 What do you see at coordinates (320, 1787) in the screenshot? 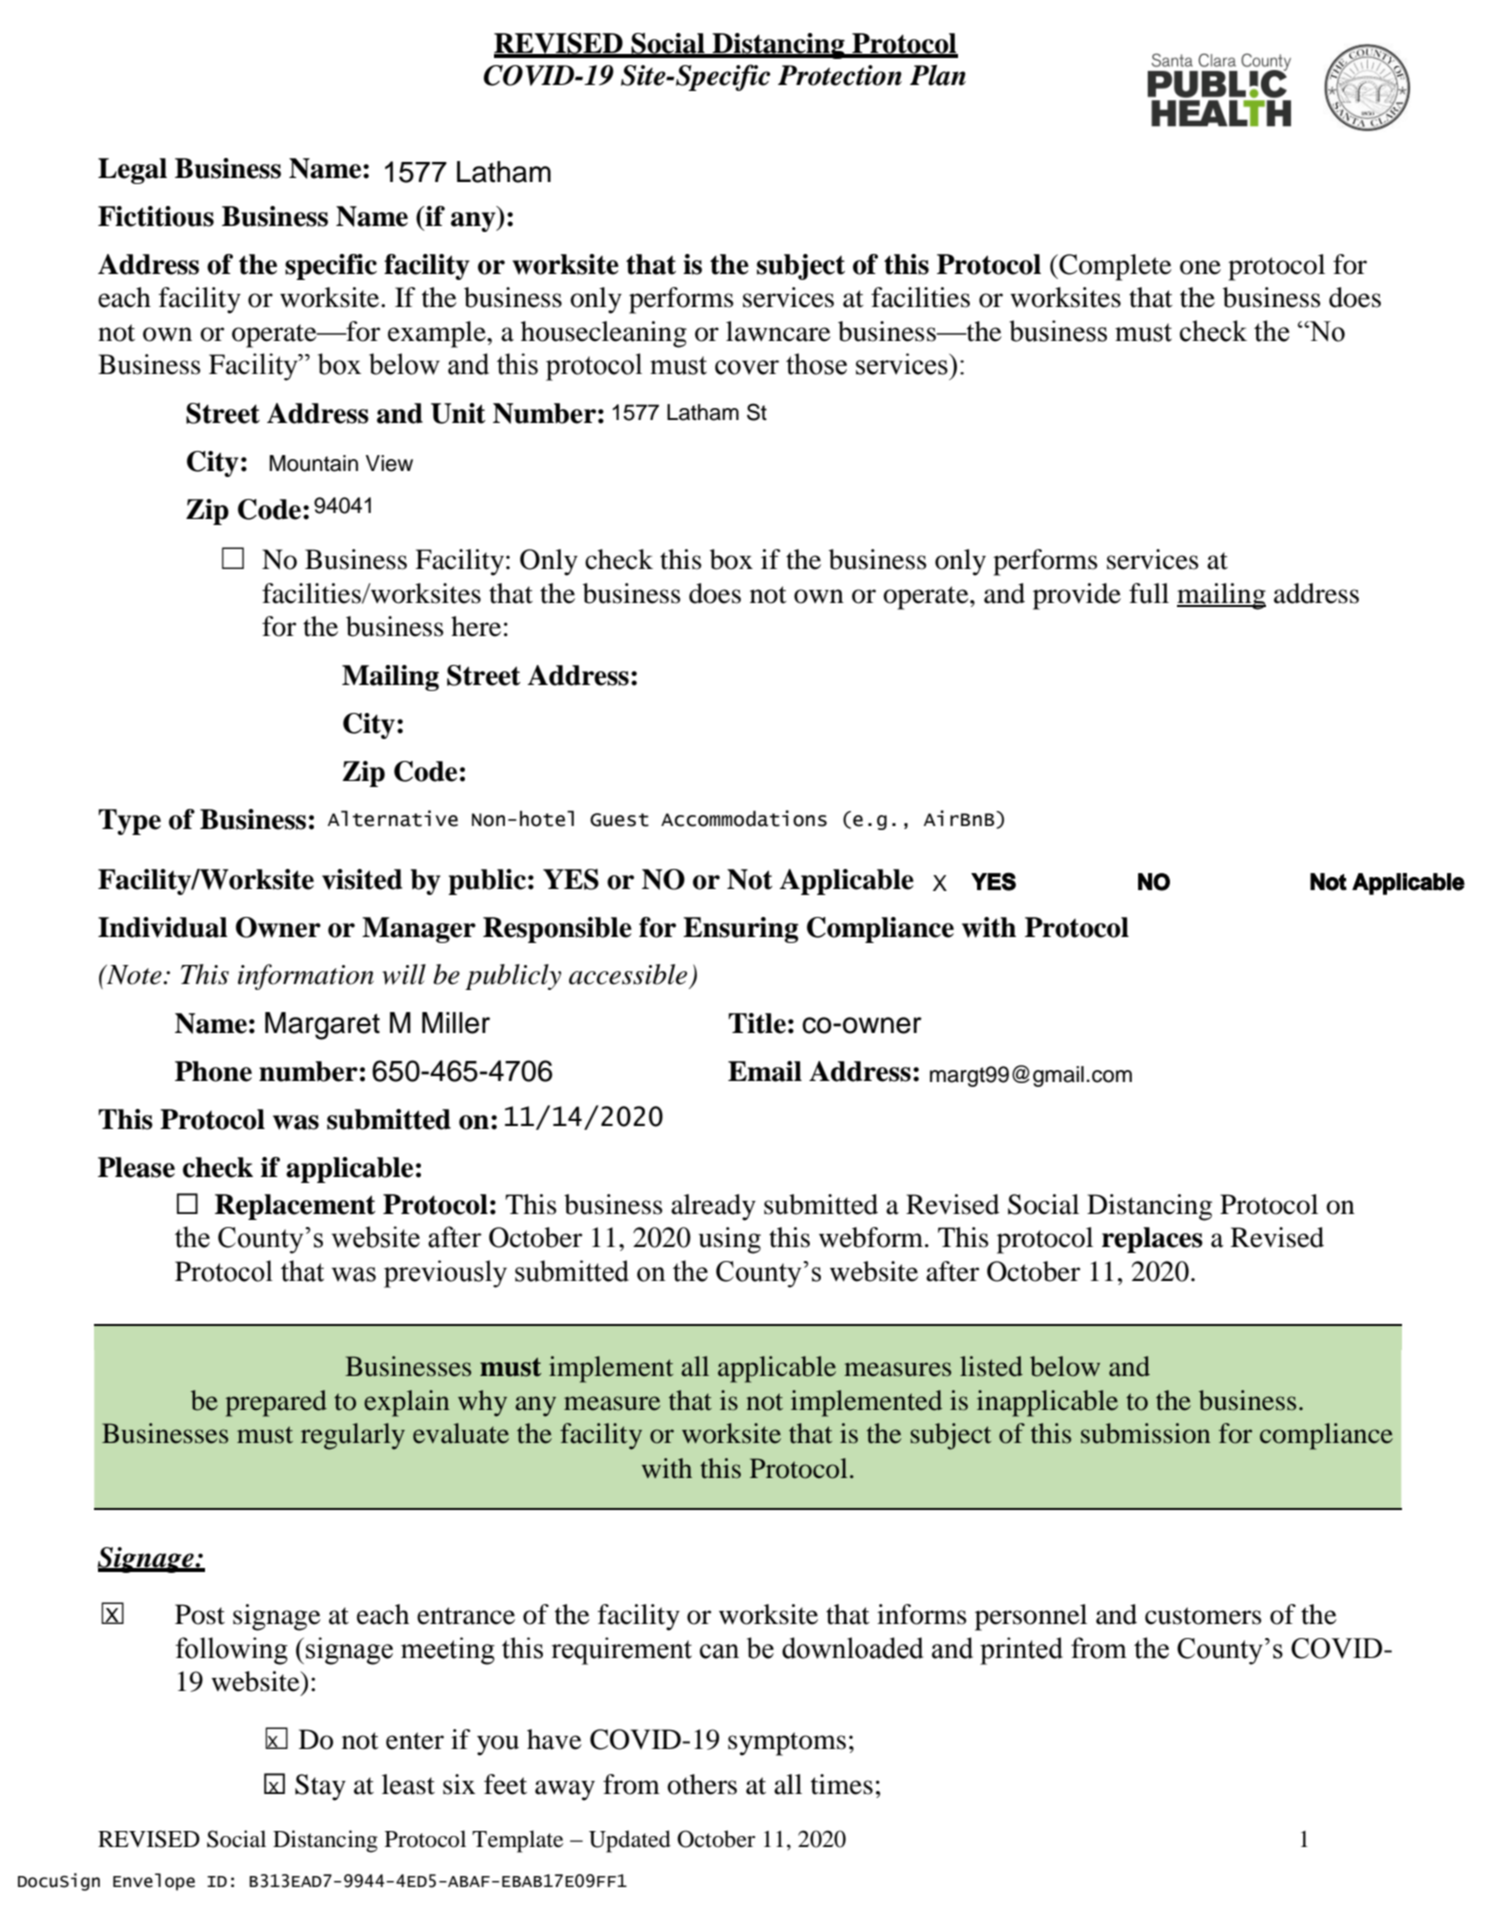
I see `Stay` at bounding box center [320, 1787].
